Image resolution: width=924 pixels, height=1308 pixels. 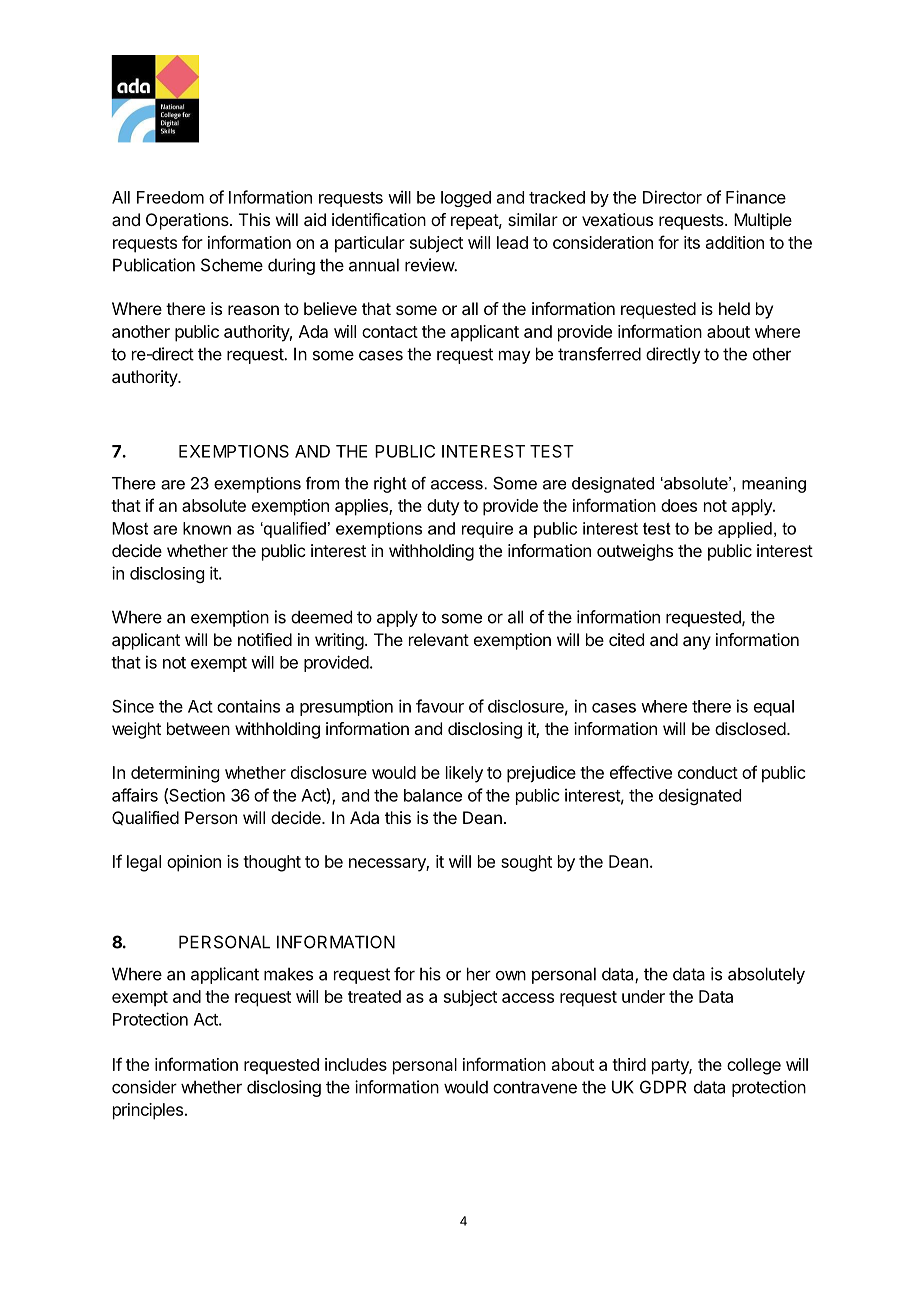 I want to click on known, so click(x=207, y=528).
